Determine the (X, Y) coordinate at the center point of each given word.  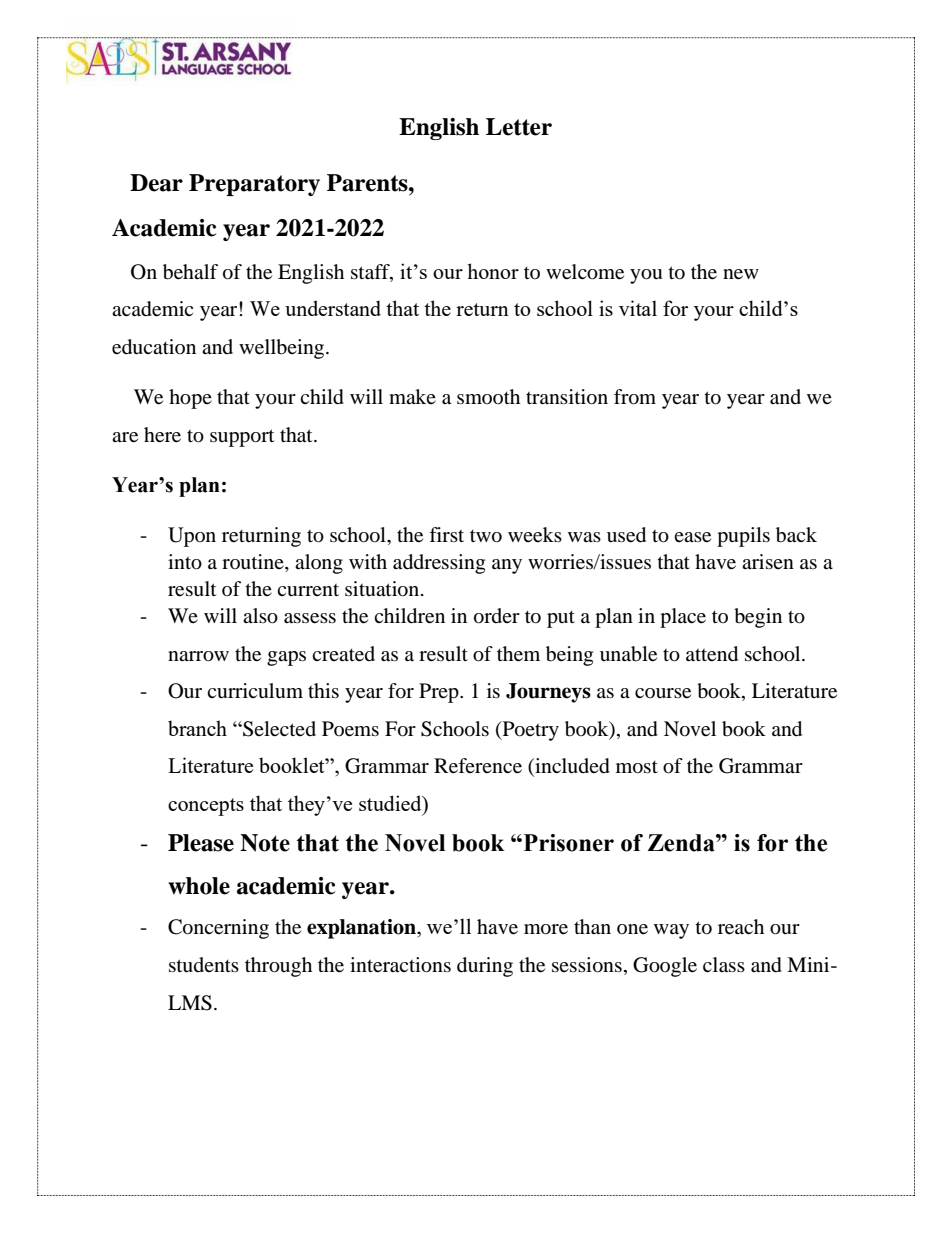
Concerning (218, 929)
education (154, 347)
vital (638, 308)
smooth (488, 396)
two (486, 536)
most (637, 767)
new (741, 274)
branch (197, 728)
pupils (743, 537)
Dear (156, 183)
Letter (519, 127)
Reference (478, 766)
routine (254, 562)
